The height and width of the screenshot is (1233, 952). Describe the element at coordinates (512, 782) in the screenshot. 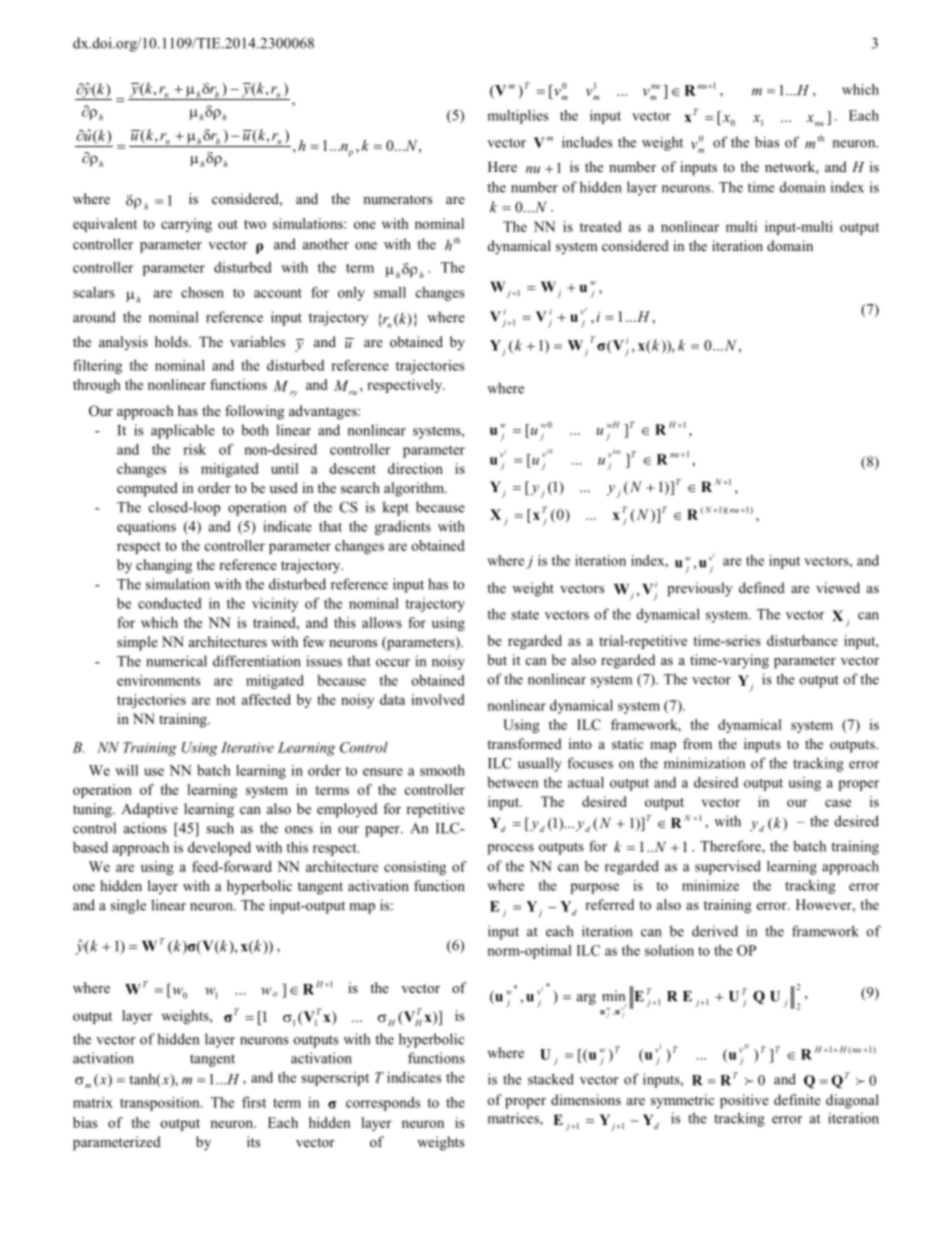

I see `between` at that location.
